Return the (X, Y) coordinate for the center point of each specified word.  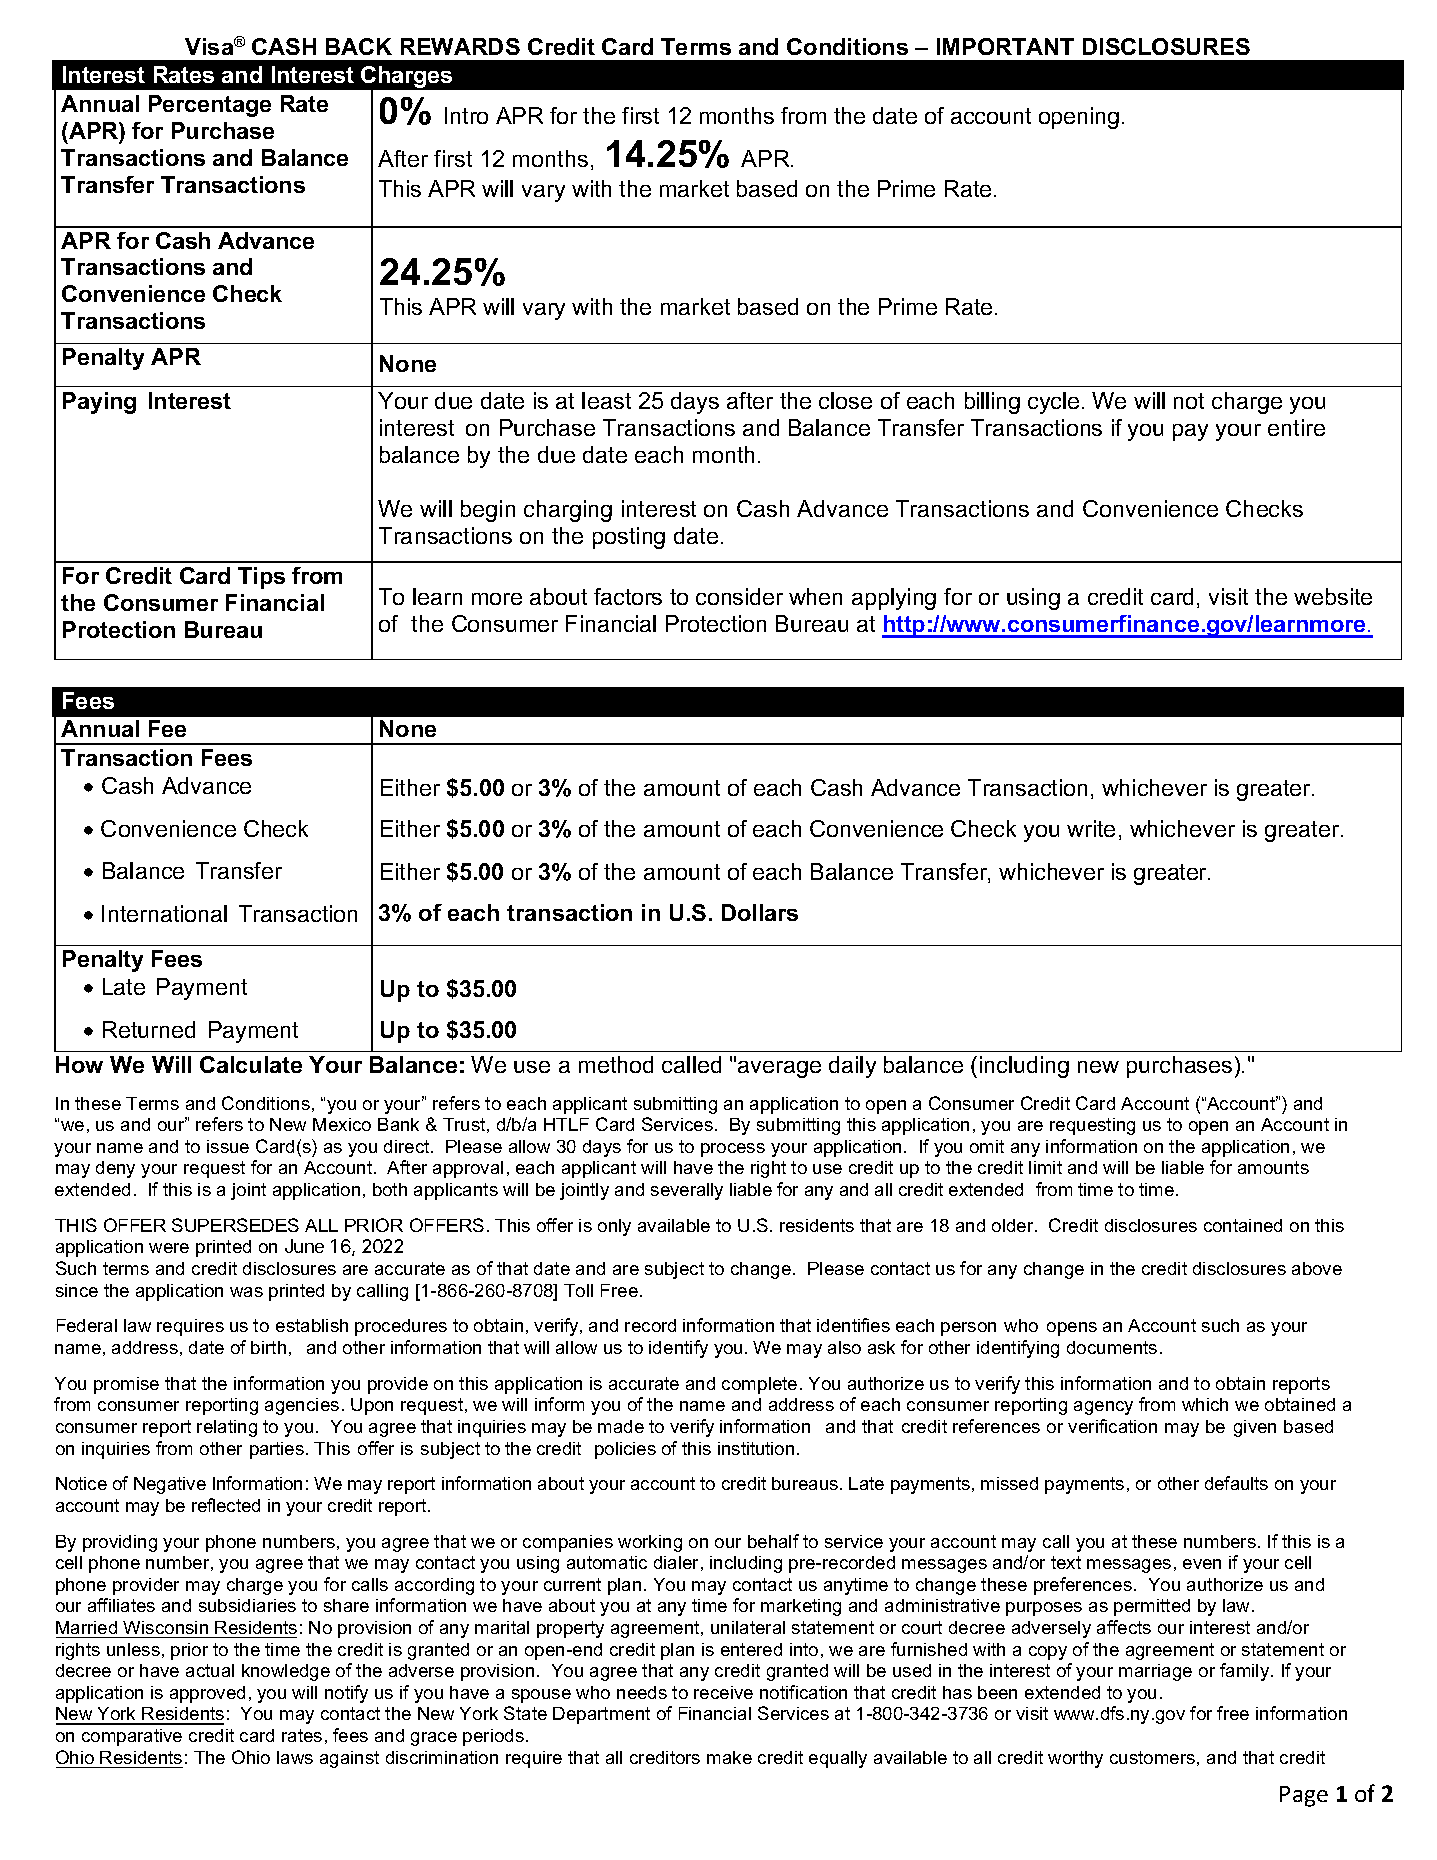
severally (687, 1191)
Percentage (210, 106)
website (1333, 596)
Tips (261, 578)
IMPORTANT (1005, 46)
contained (1243, 1225)
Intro (466, 115)
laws (295, 1757)
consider (739, 596)
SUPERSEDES (235, 1225)
